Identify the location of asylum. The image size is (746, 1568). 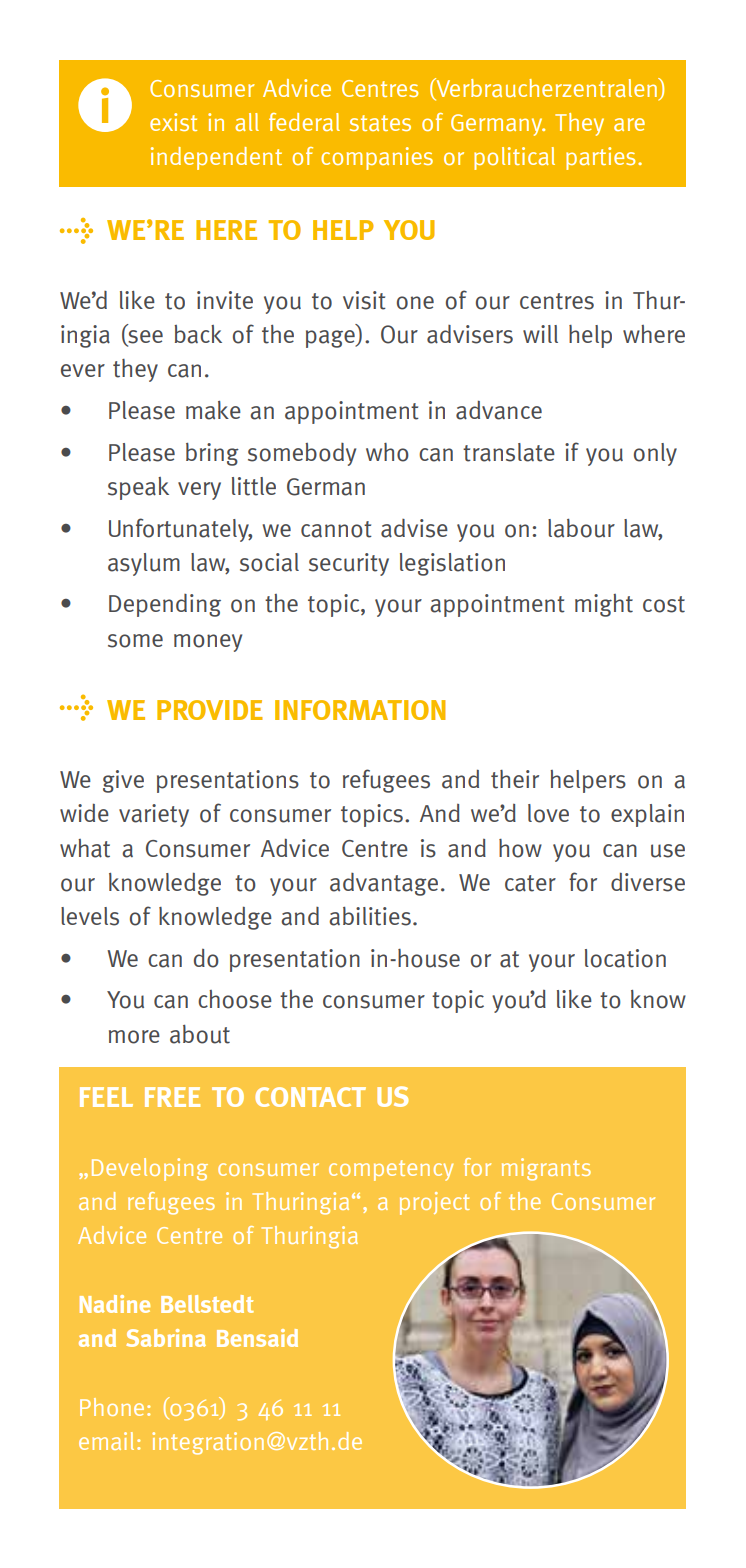
(144, 564).
